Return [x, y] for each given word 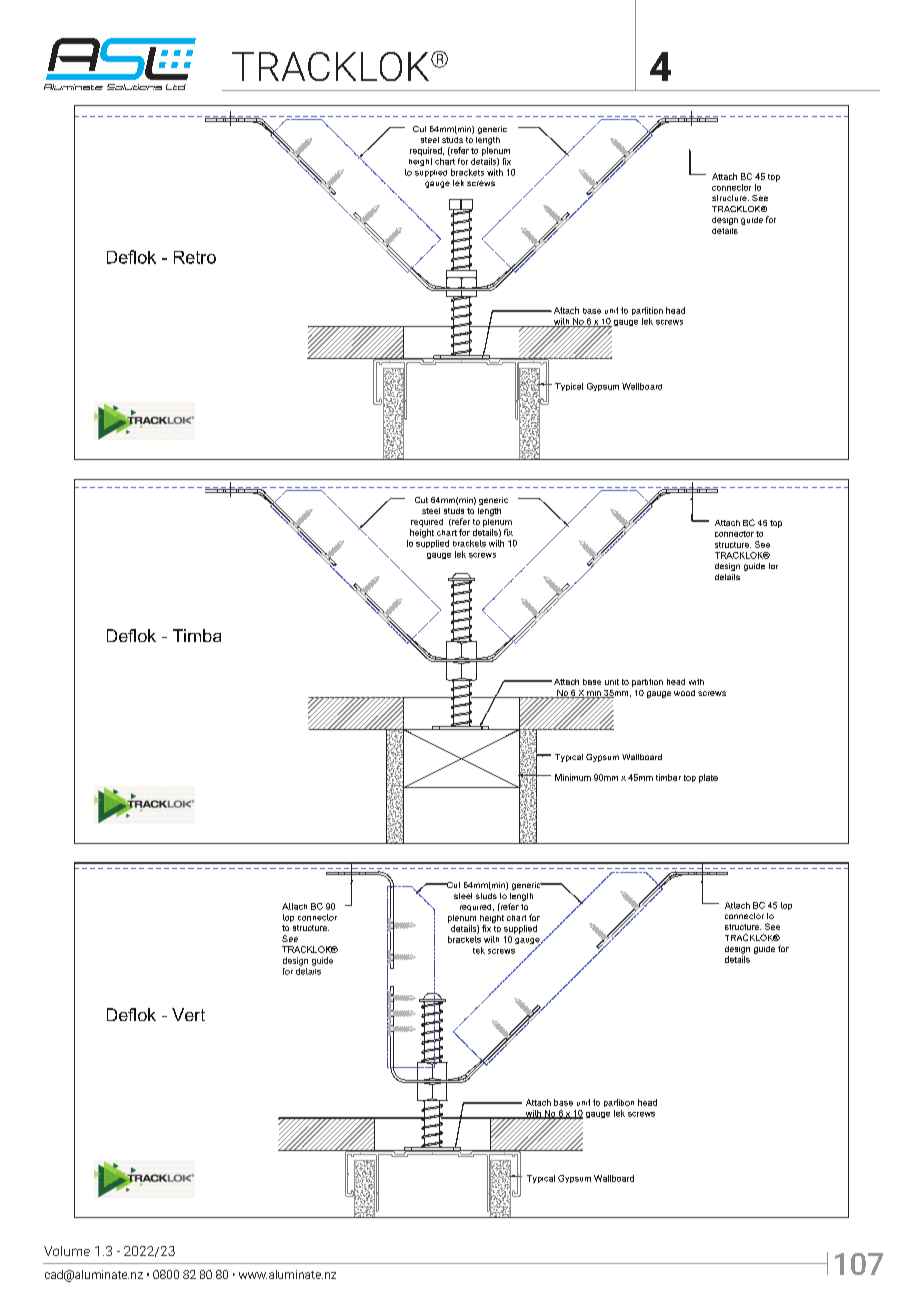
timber [668, 777]
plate [708, 778]
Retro [195, 257]
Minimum [573, 777]
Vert [188, 1014]
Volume [67, 1251]
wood [684, 693]
